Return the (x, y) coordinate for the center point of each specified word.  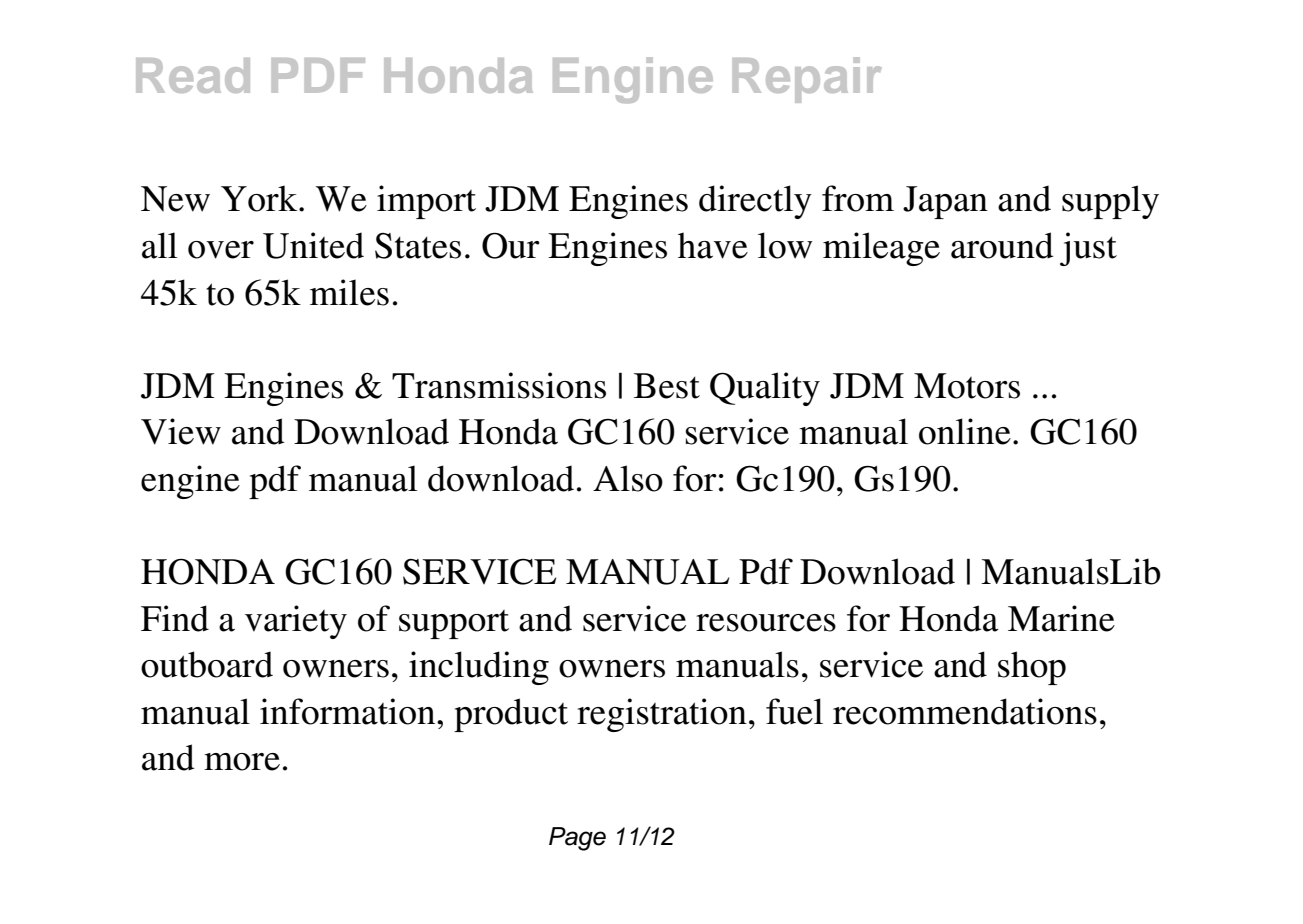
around (1002, 245)
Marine (1061, 618)
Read (193, 75)
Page (577, 839)
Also (628, 478)
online (965, 431)
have (713, 245)
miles (349, 292)
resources (766, 623)
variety (296, 622)
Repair (807, 80)
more (242, 762)
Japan (945, 202)
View (181, 431)
